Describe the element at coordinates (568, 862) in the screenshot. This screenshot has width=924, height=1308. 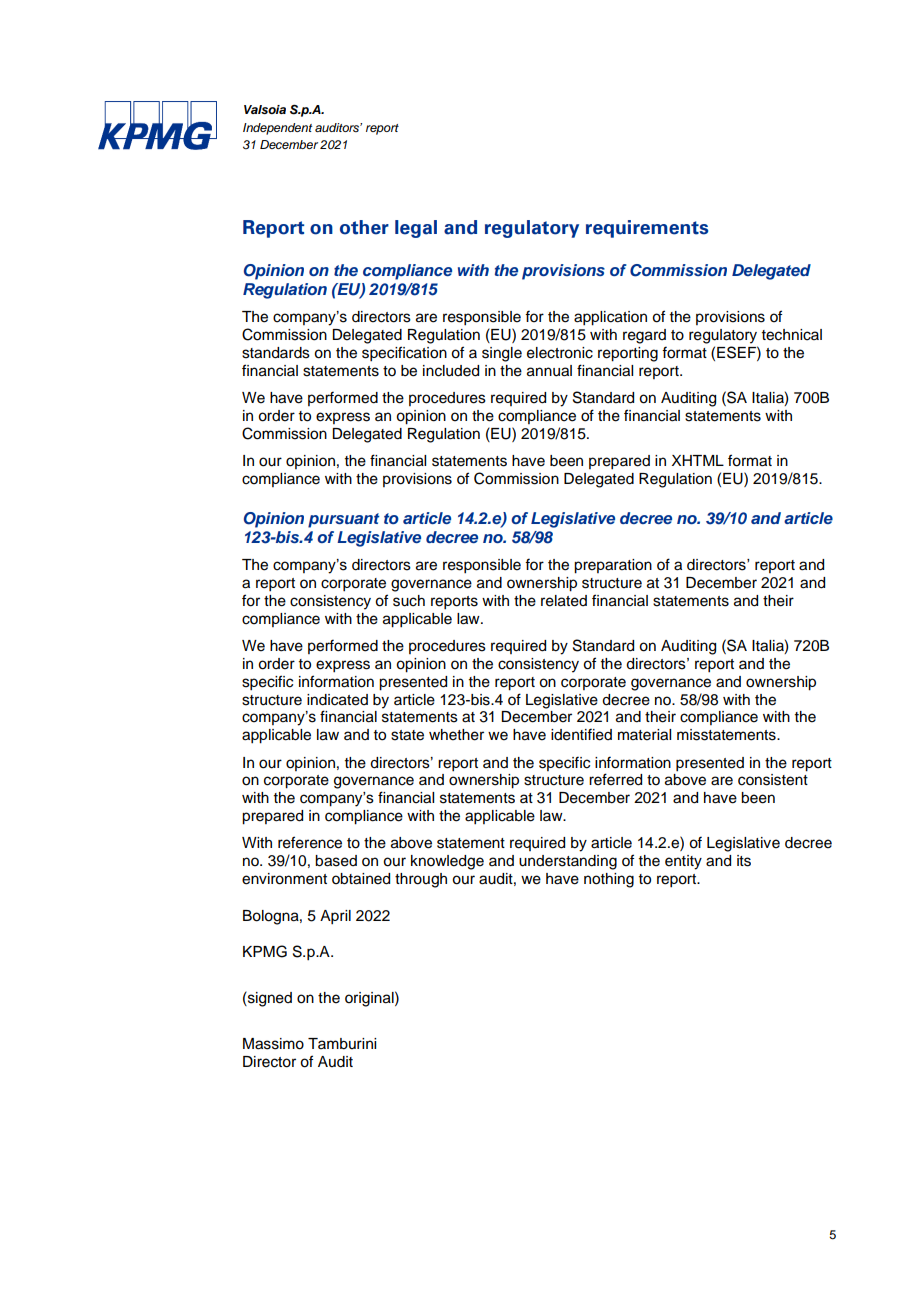
I see `understanding` at that location.
